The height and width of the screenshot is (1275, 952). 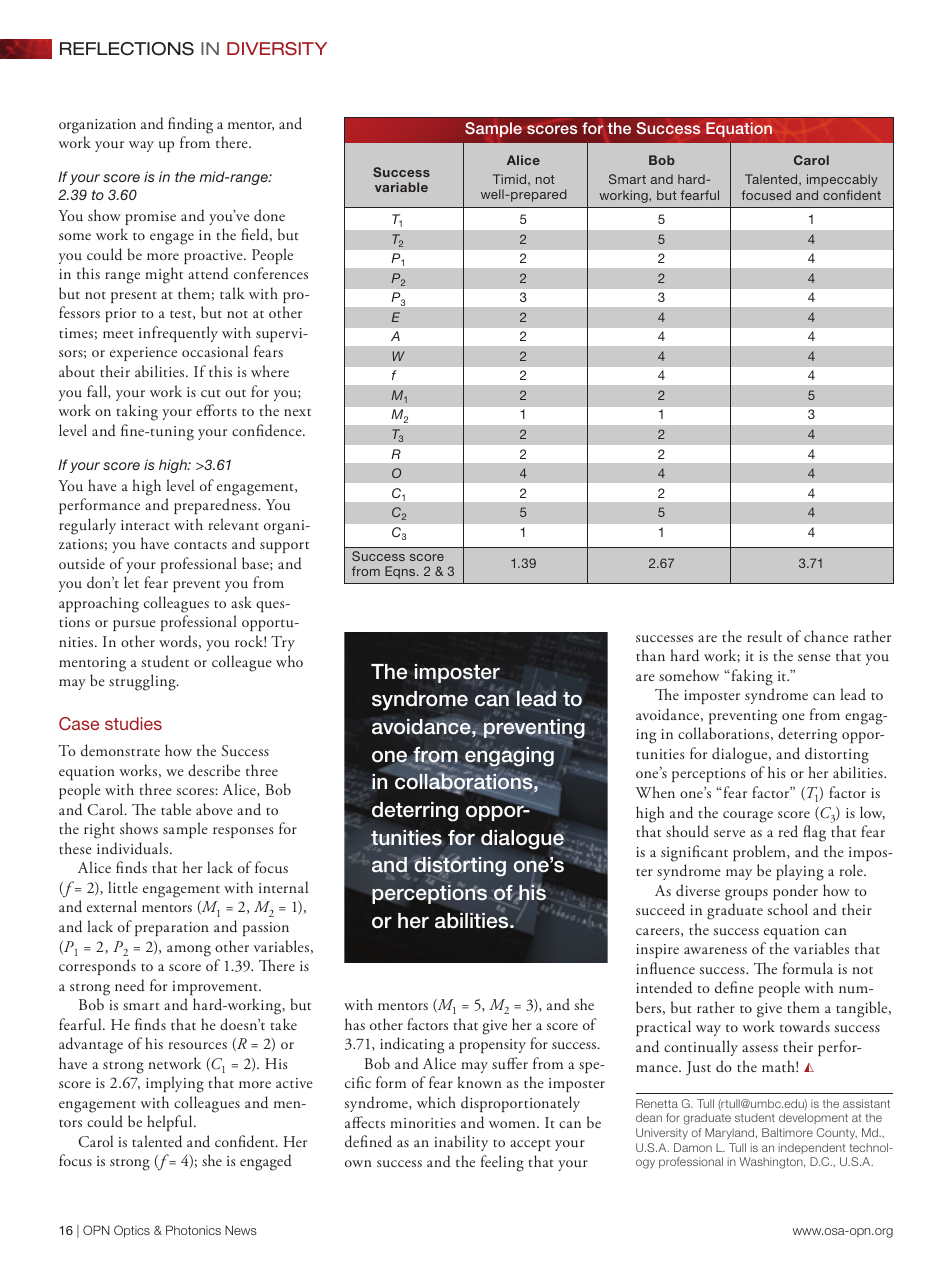 What do you see at coordinates (176, 809) in the screenshot?
I see `table` at bounding box center [176, 809].
